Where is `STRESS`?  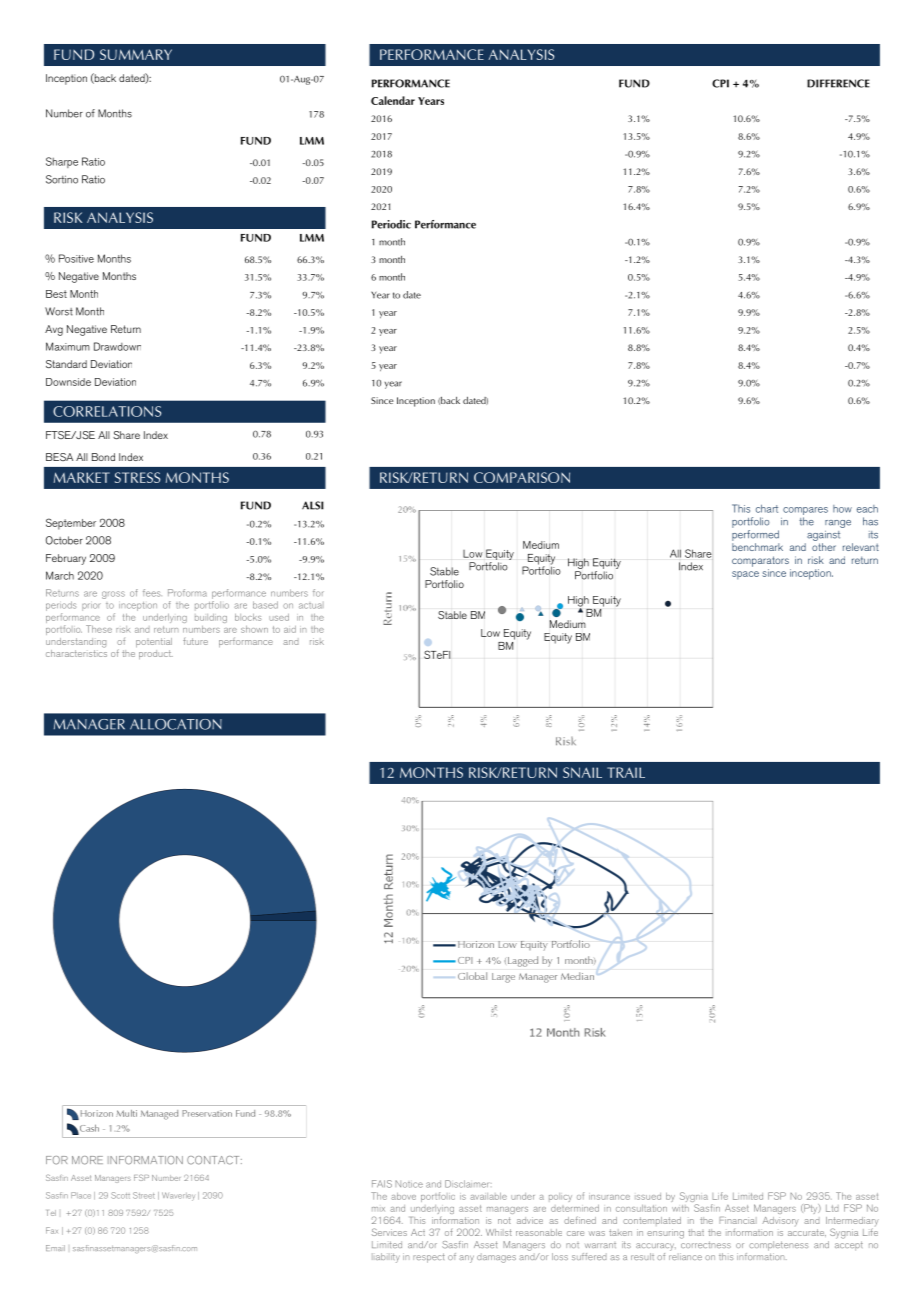
STRESS is located at coordinates (137, 477).
